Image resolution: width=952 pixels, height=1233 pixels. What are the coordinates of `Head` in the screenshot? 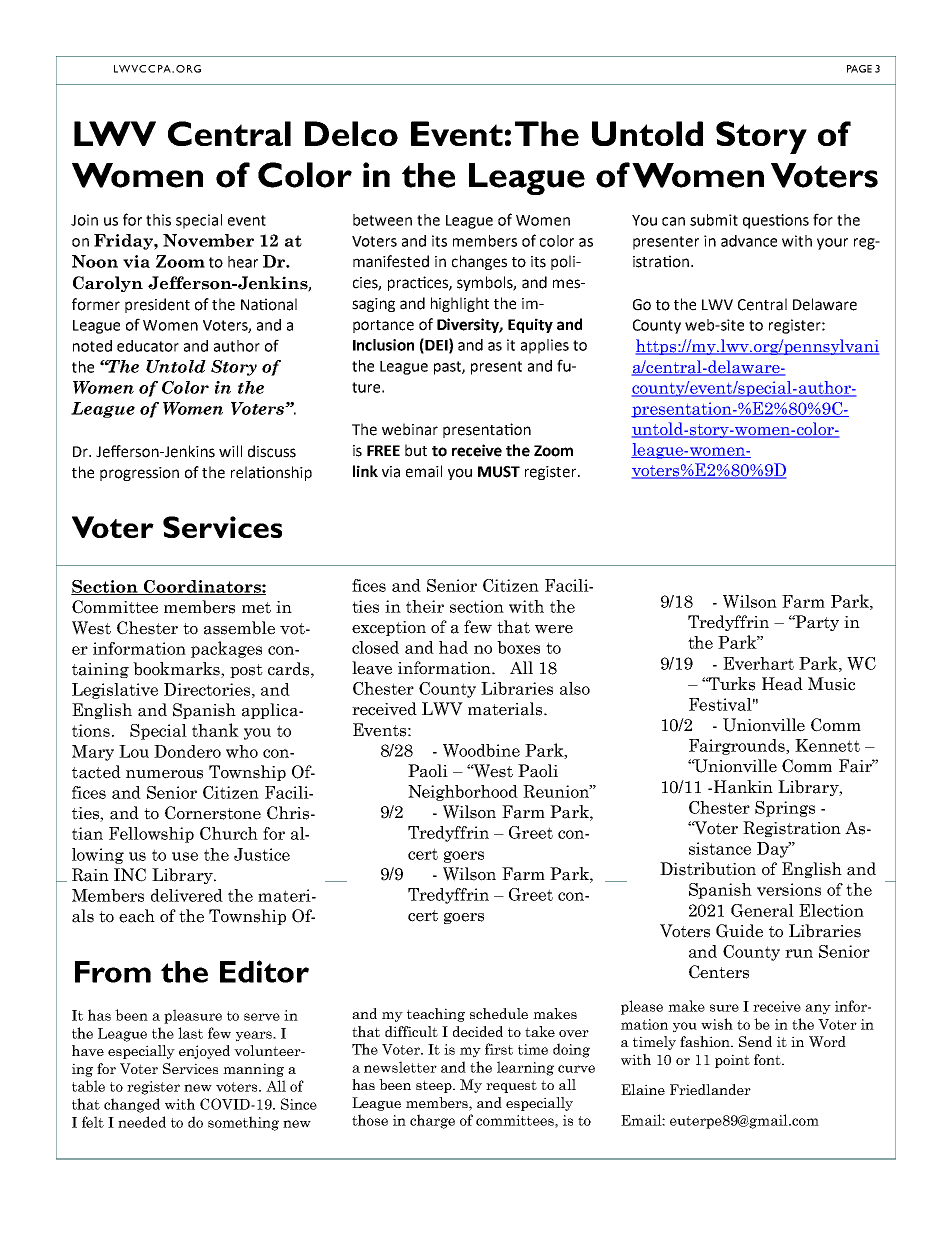 It's located at (782, 684).
